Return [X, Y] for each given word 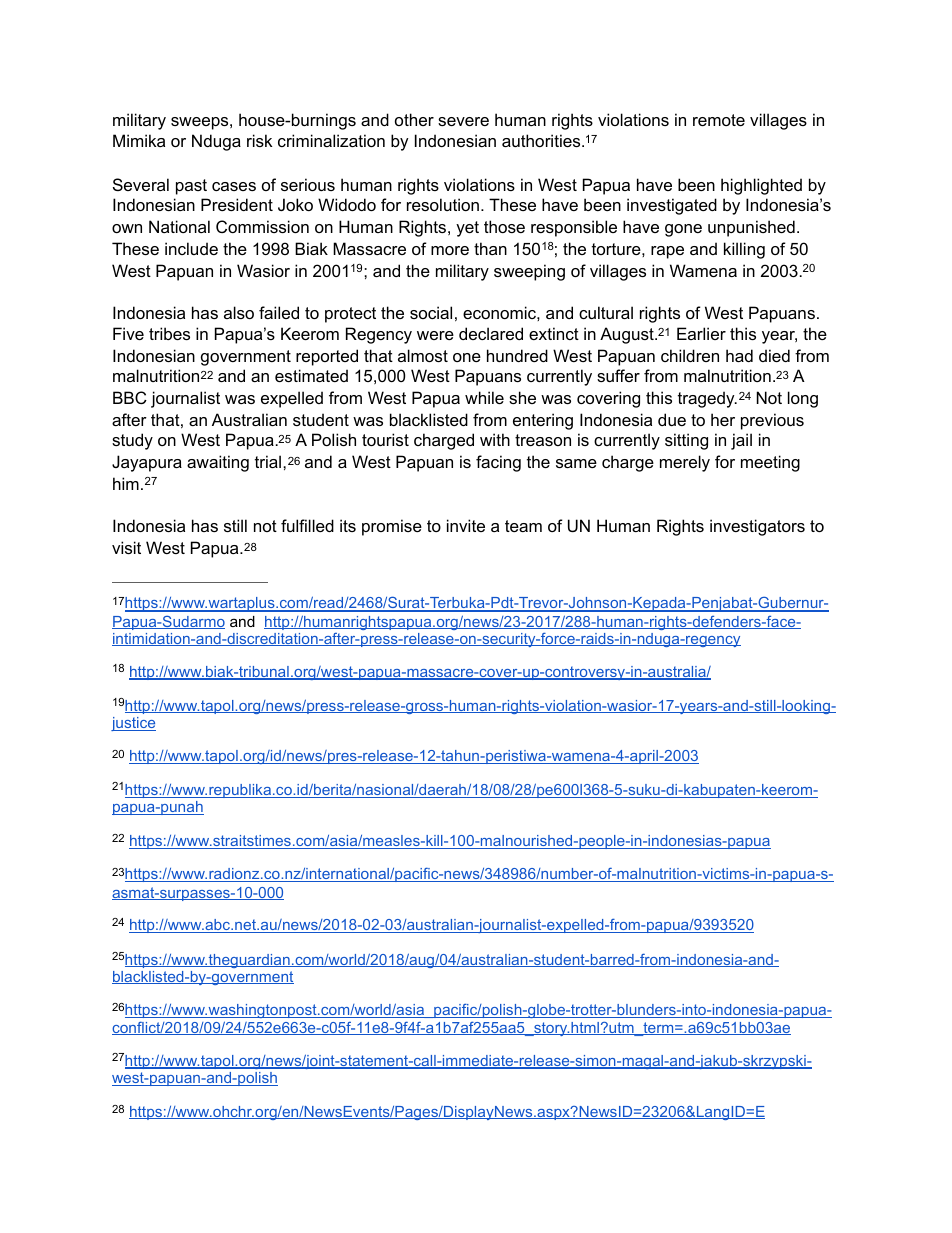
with [495, 439]
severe [463, 121]
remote [719, 120]
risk [259, 140]
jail [741, 441]
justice [133, 724]
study [132, 441]
